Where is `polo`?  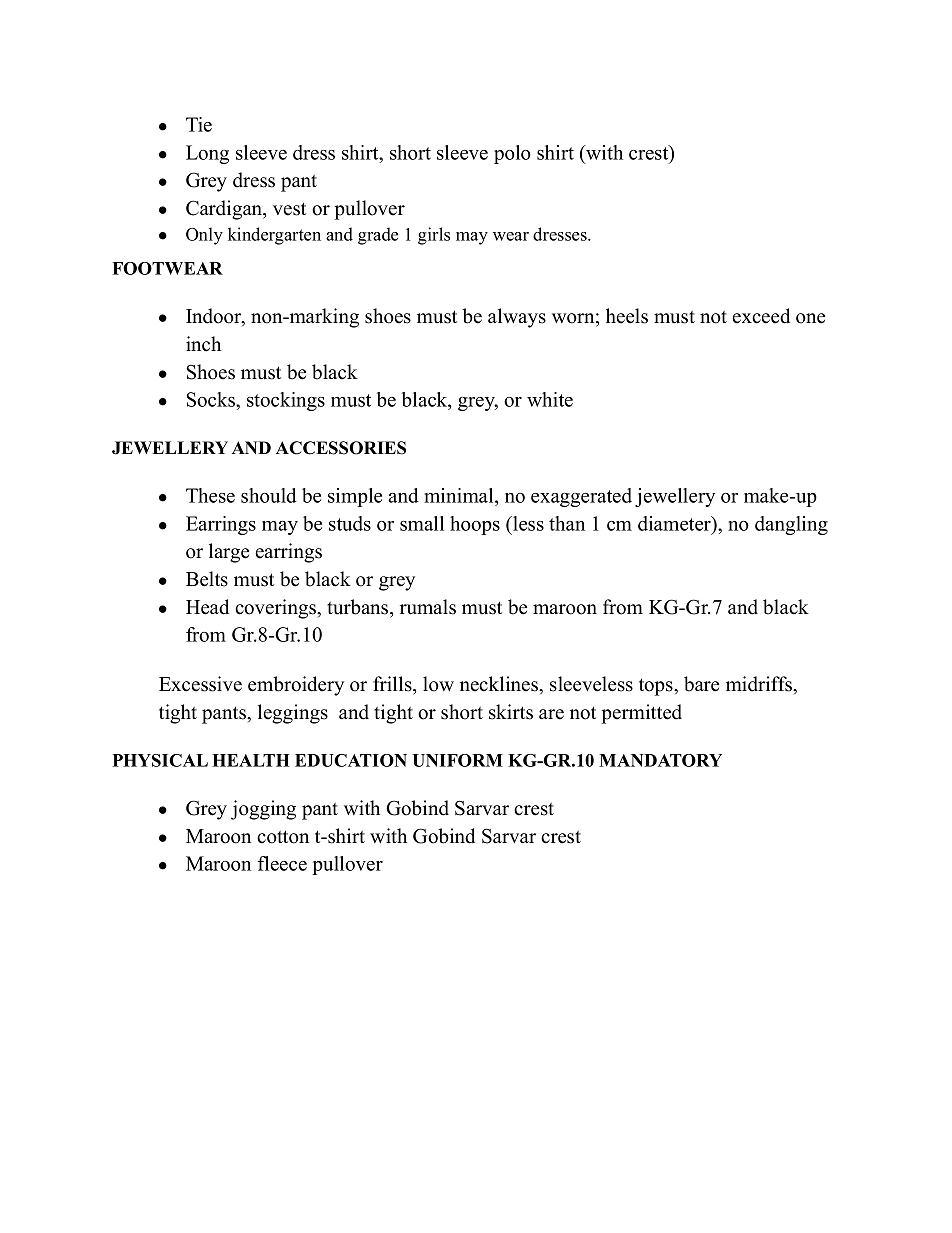
polo is located at coordinates (512, 154).
